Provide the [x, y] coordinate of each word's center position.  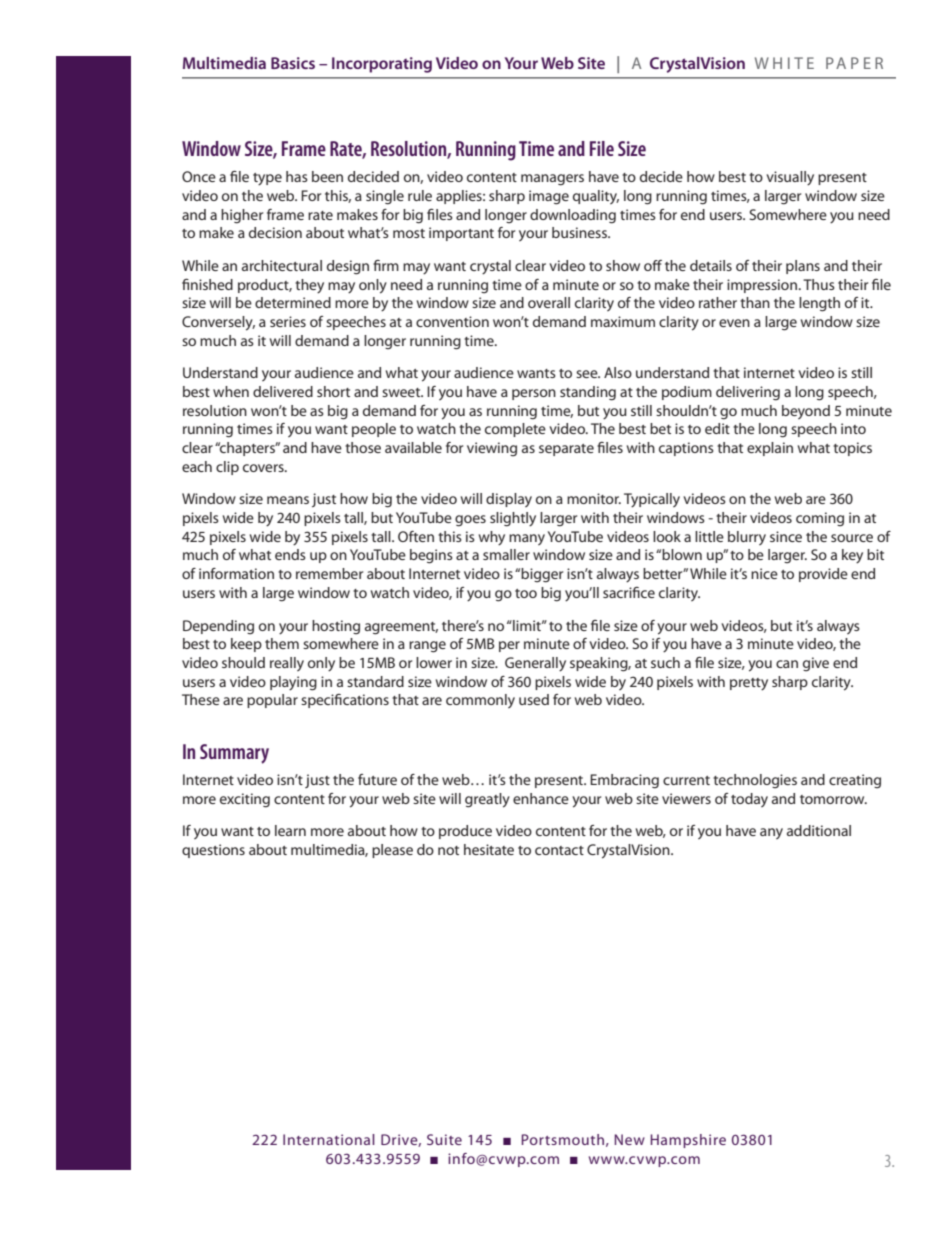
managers [552, 180]
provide [823, 575]
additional [819, 830]
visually [790, 178]
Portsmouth [562, 1139]
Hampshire [688, 1141]
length [819, 304]
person [534, 394]
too [526, 593]
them [282, 643]
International [329, 1139]
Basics [293, 63]
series [288, 321]
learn [290, 830]
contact [559, 850]
